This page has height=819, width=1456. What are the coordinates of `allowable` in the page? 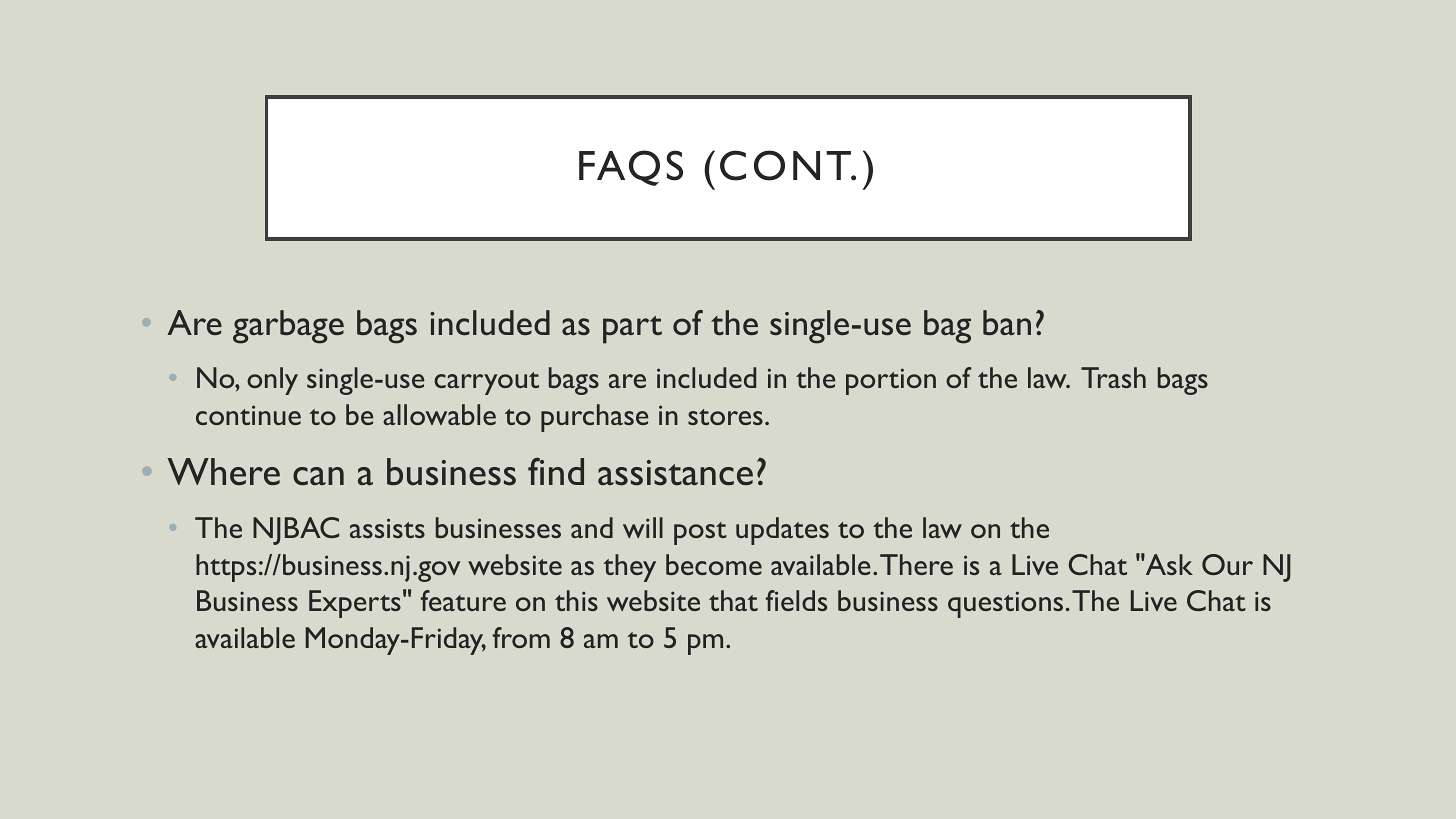 It's located at (439, 414).
